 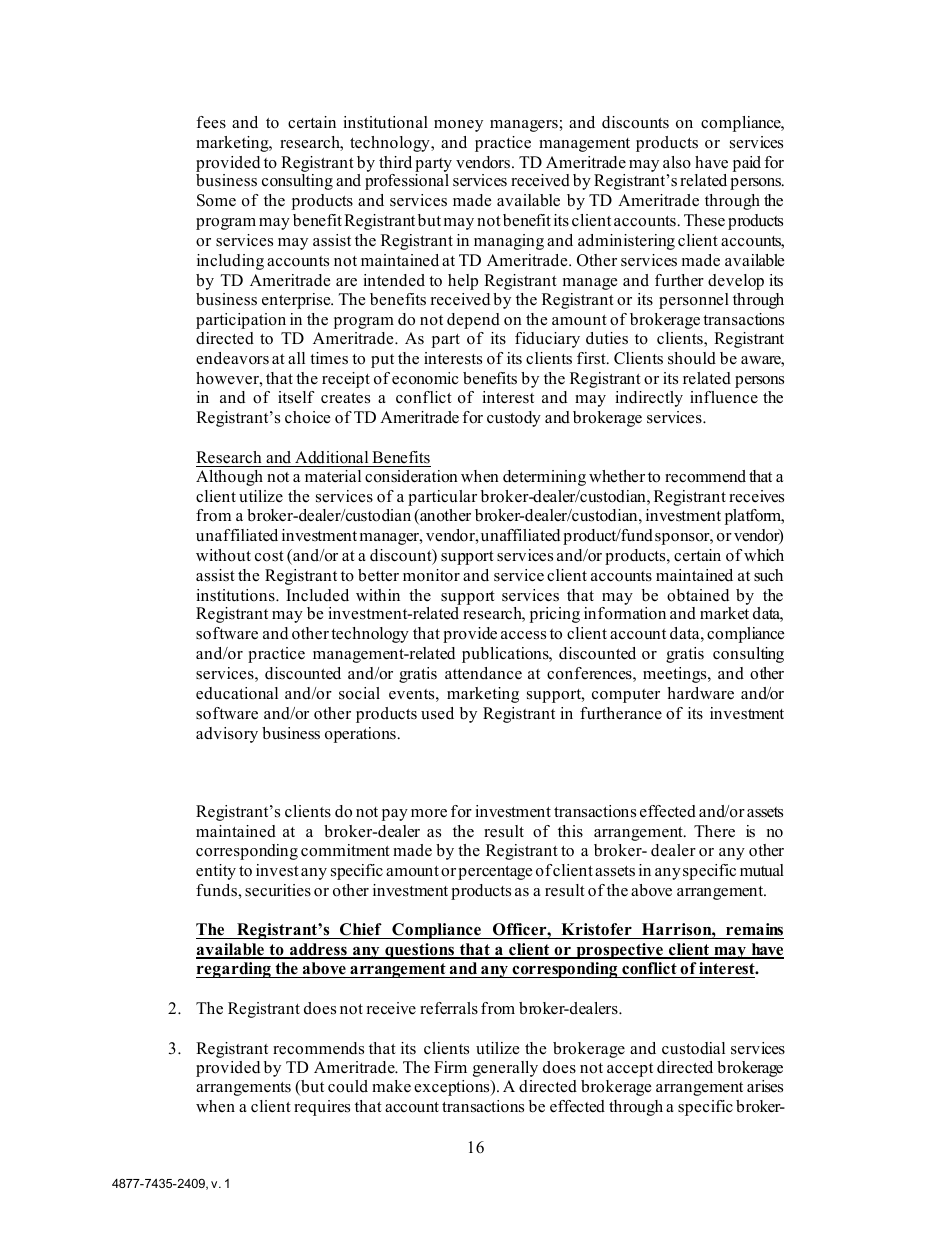 What do you see at coordinates (458, 126) in the page?
I see `money` at bounding box center [458, 126].
